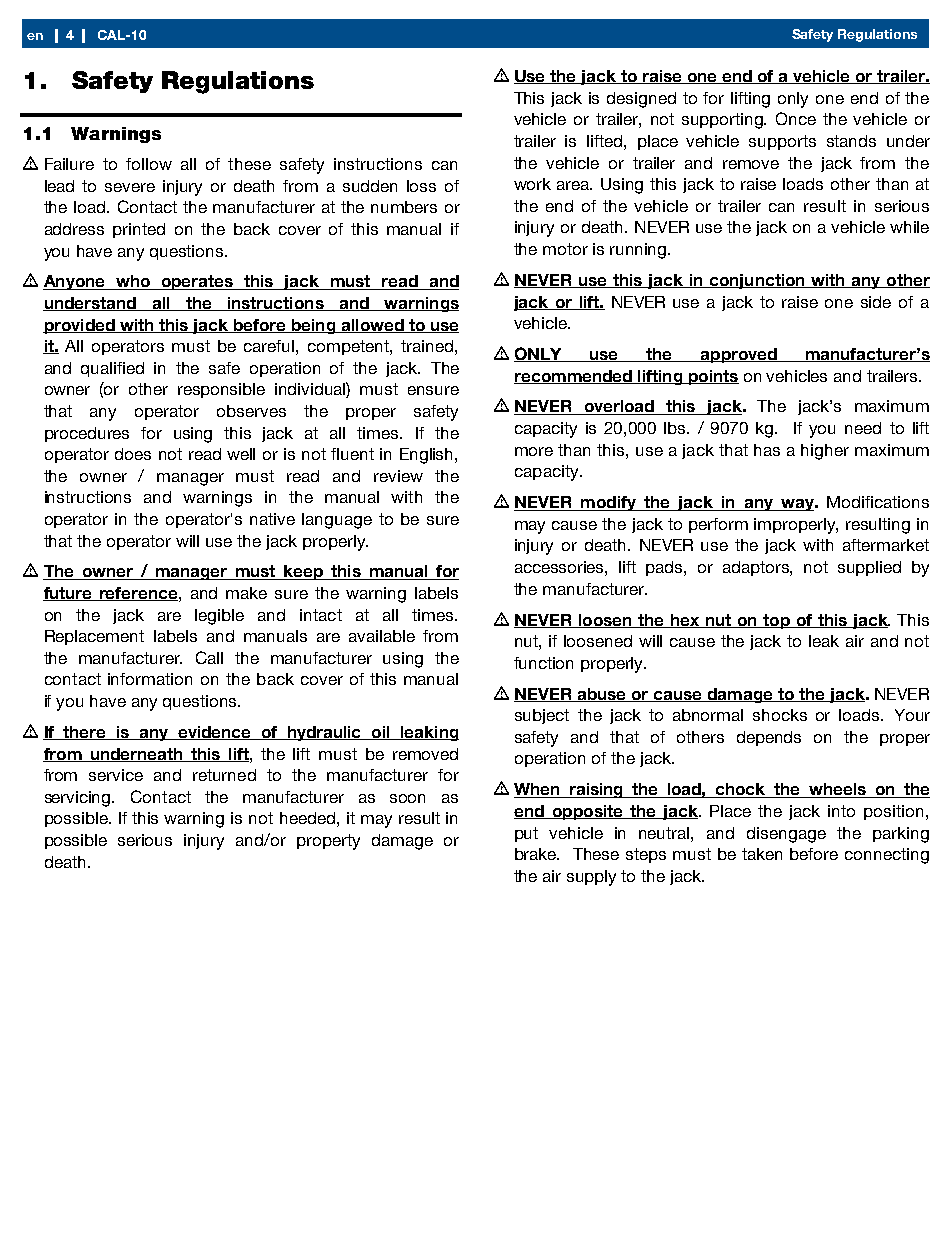 Image resolution: width=952 pixels, height=1233 pixels. I want to click on work, so click(532, 184).
